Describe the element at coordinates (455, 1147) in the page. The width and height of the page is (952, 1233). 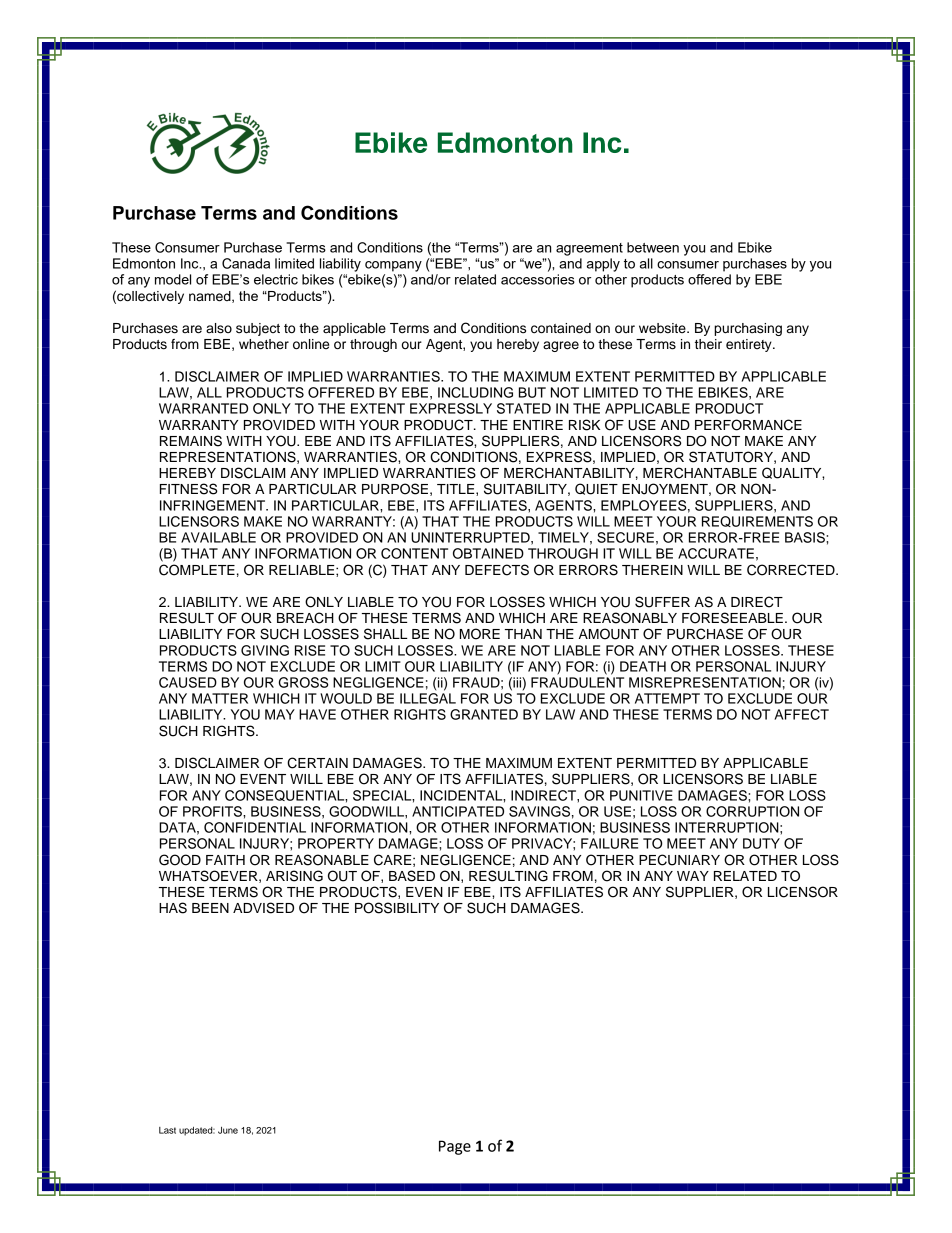
I see `Page` at that location.
